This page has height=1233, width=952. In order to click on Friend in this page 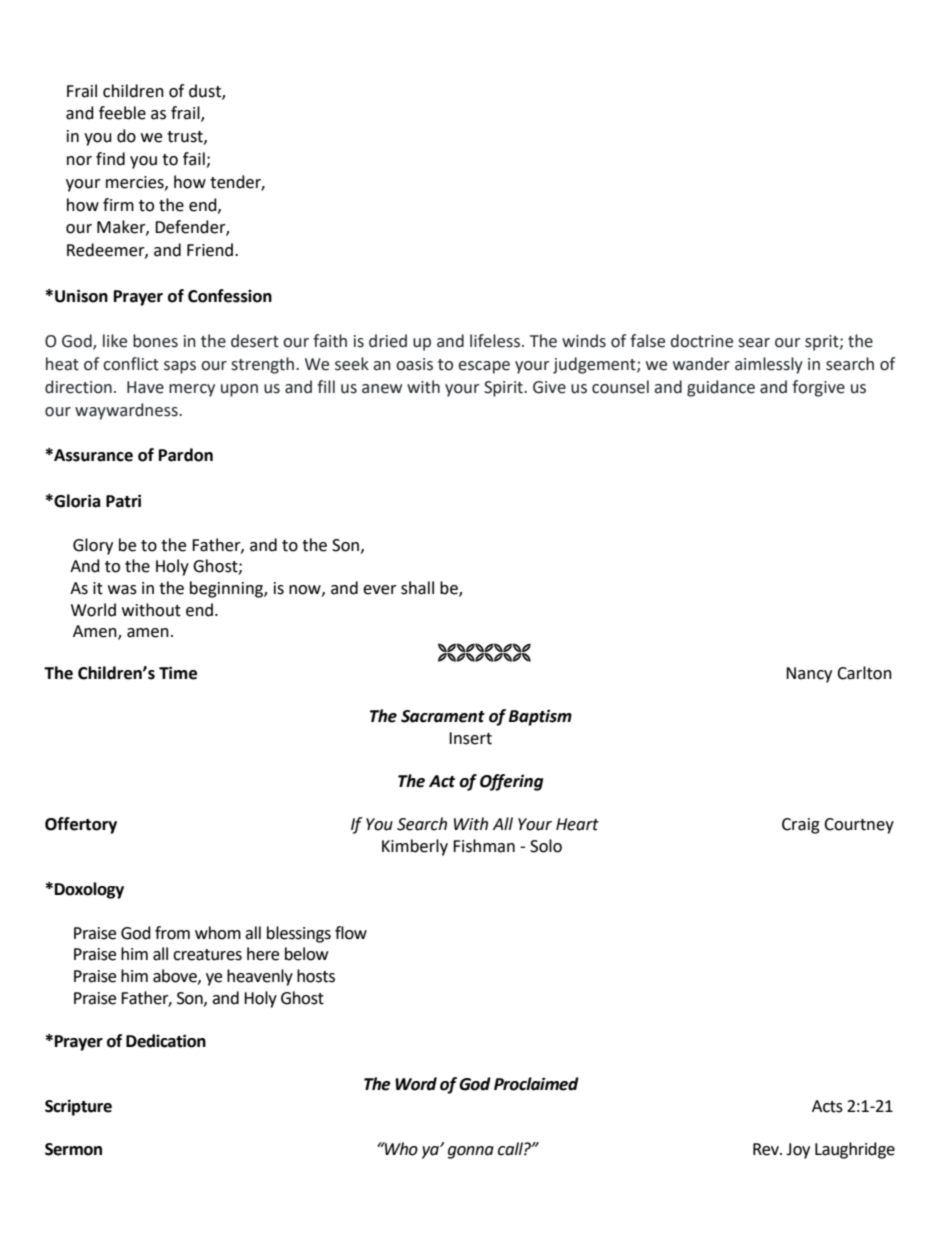, I will do `click(210, 250)`.
